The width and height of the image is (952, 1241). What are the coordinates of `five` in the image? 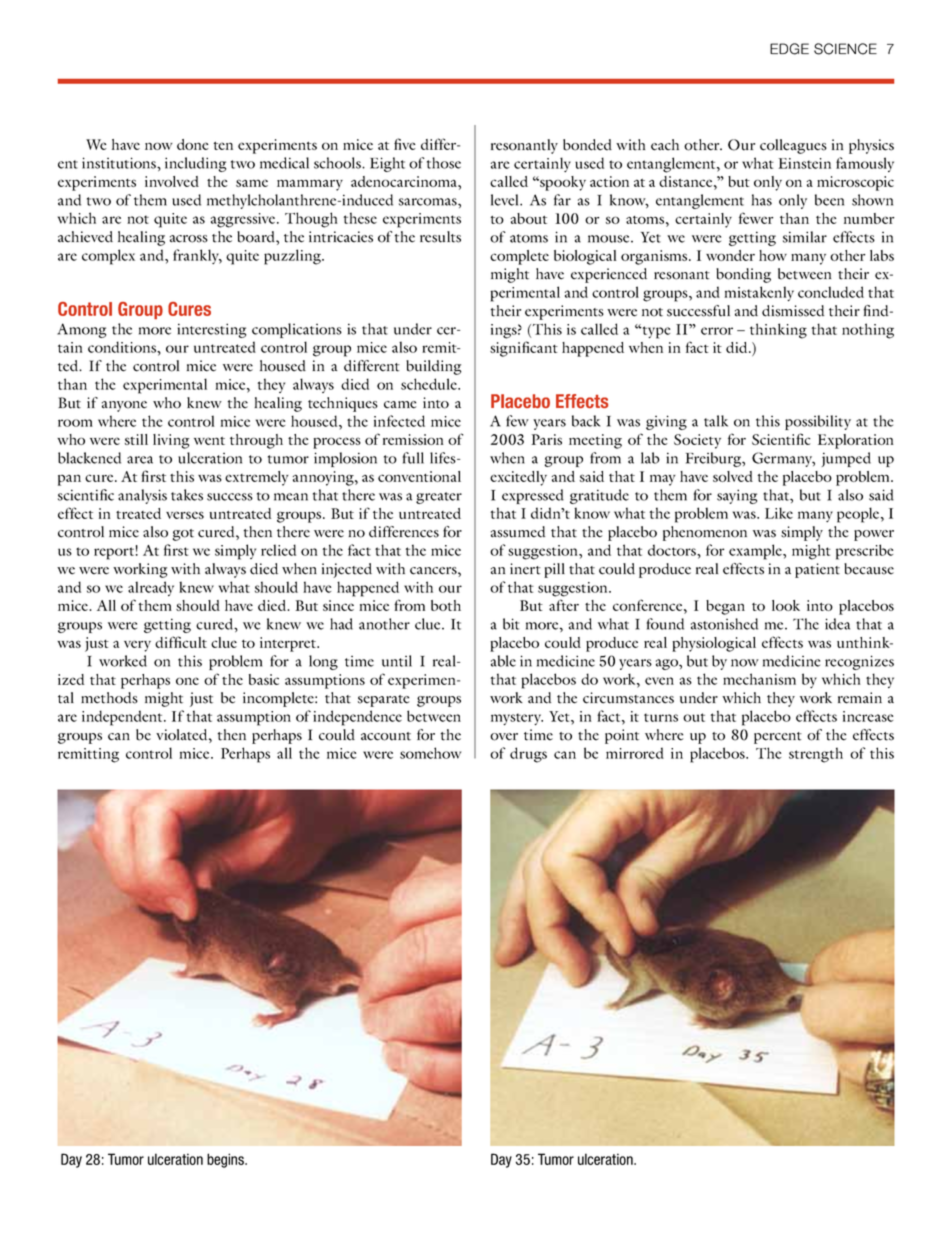 It's located at (405, 144).
